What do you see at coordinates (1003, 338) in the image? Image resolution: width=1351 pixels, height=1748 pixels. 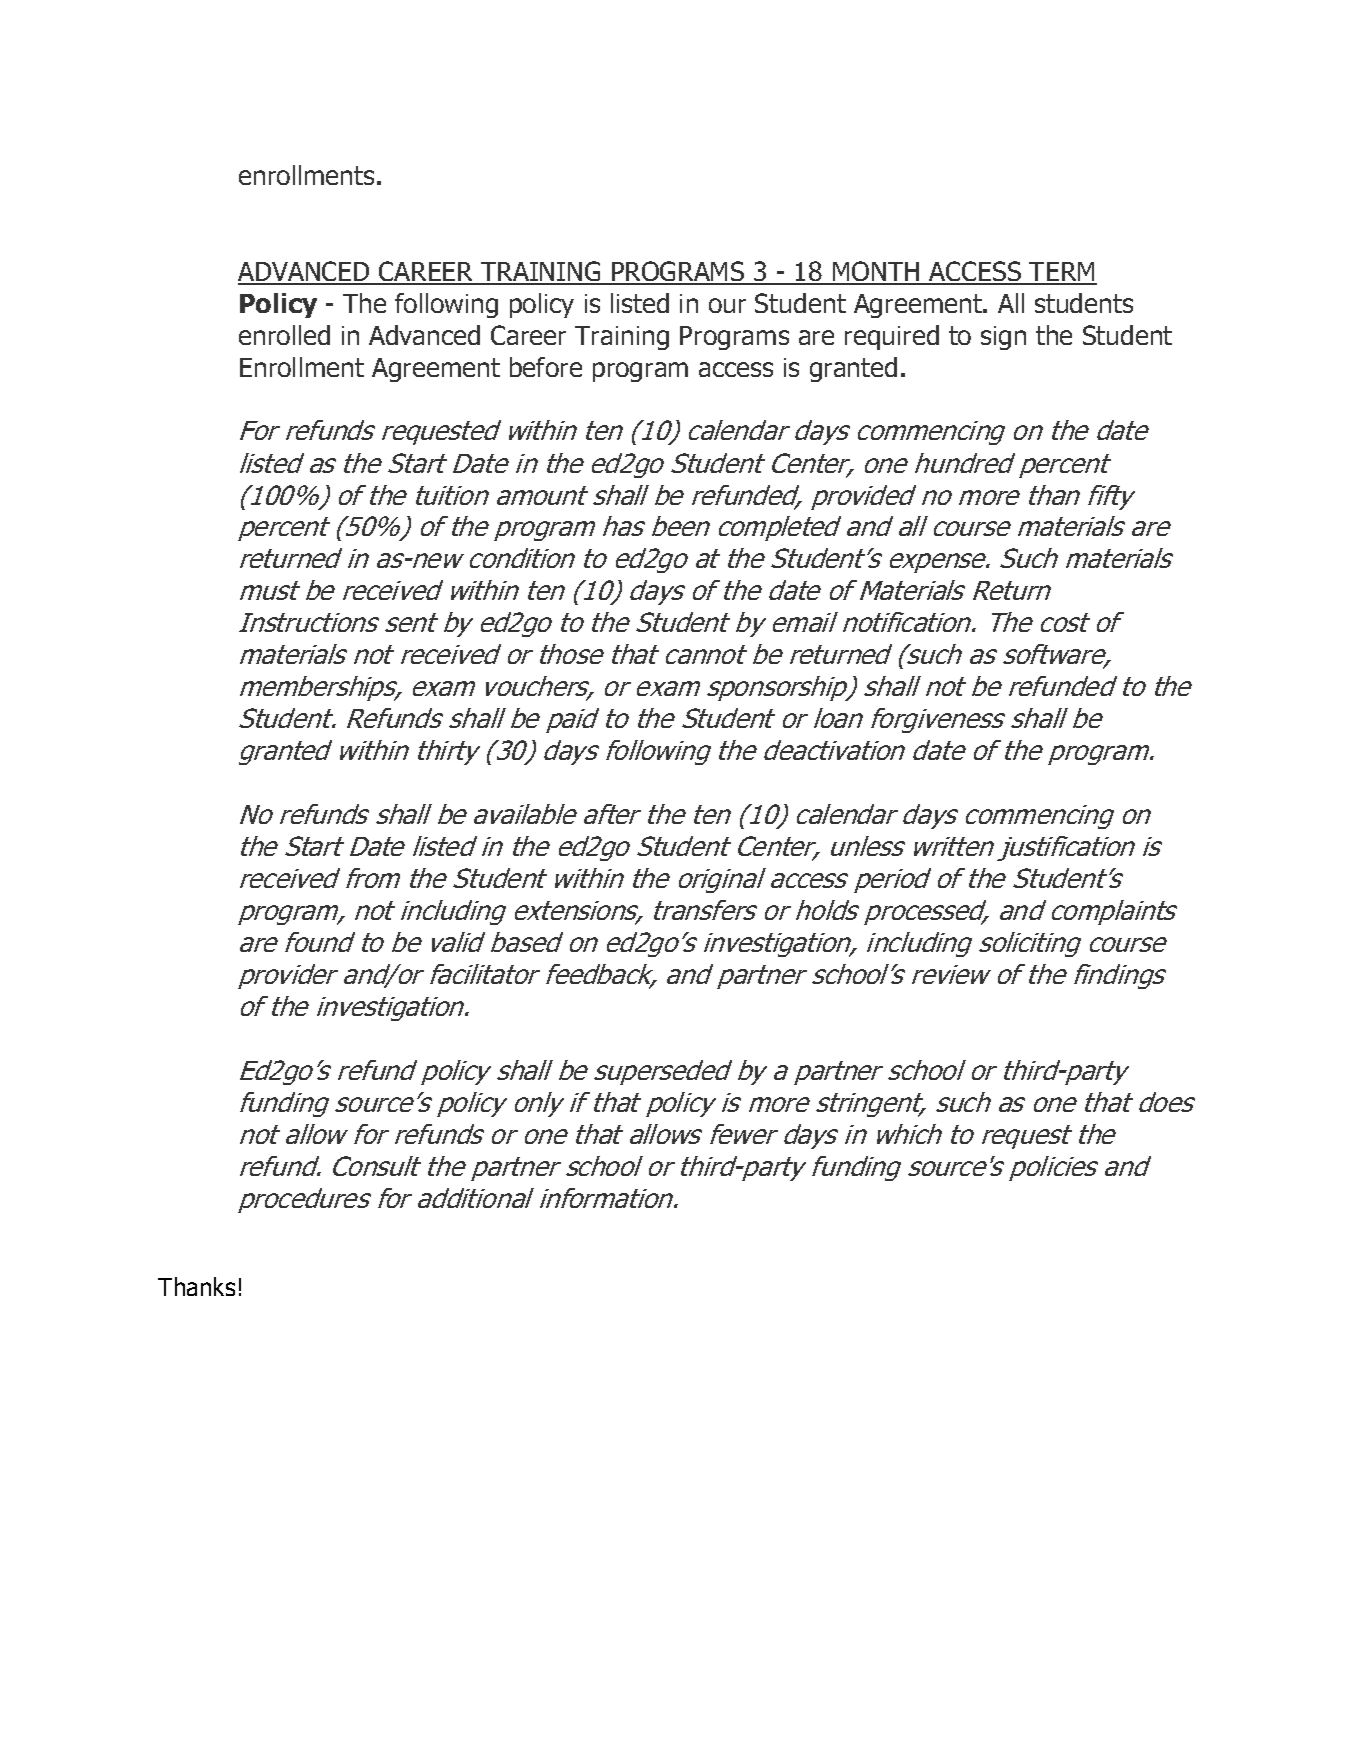 I see `sign` at bounding box center [1003, 338].
